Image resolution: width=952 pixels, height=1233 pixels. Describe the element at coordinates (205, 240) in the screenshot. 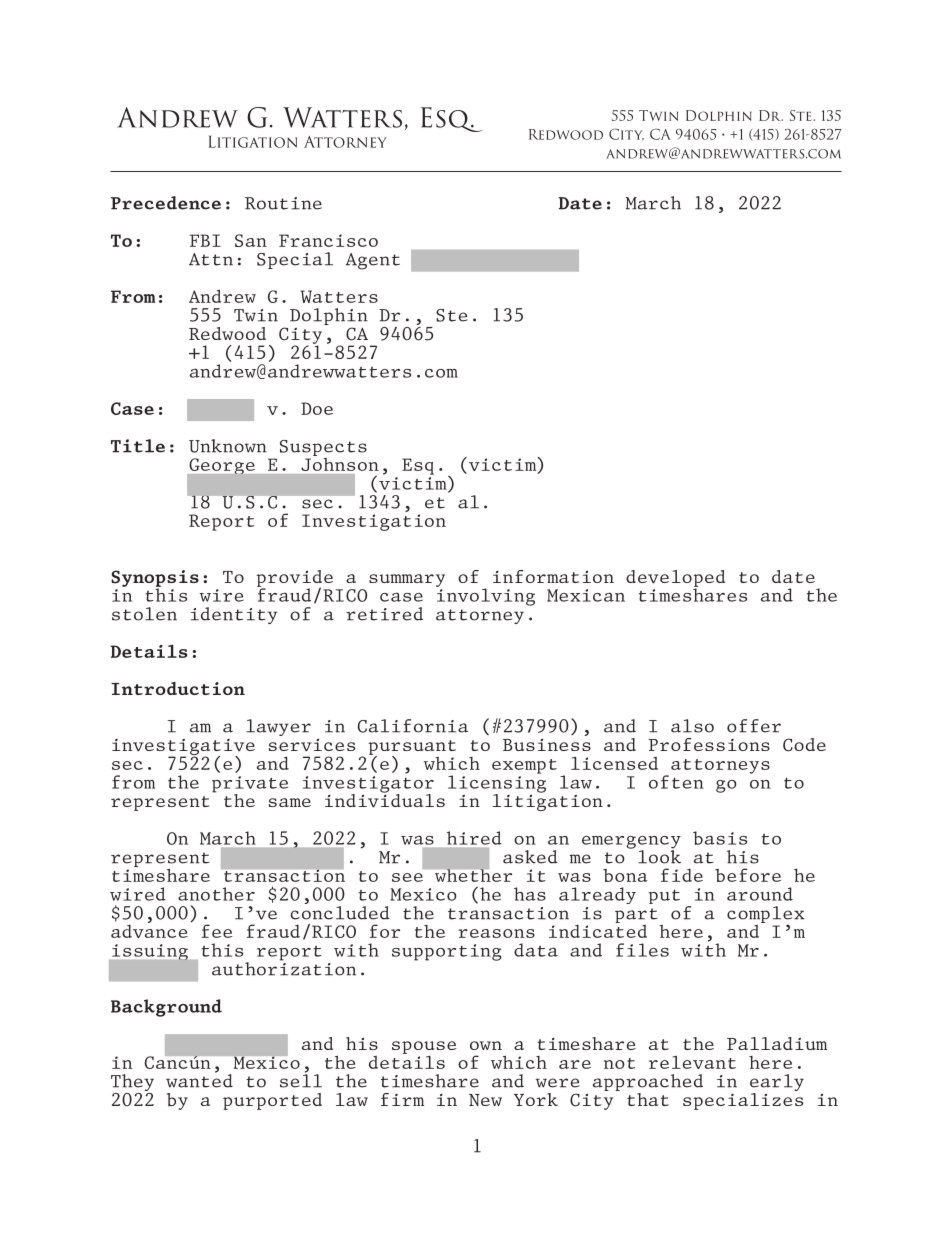

I see `FBI` at that location.
